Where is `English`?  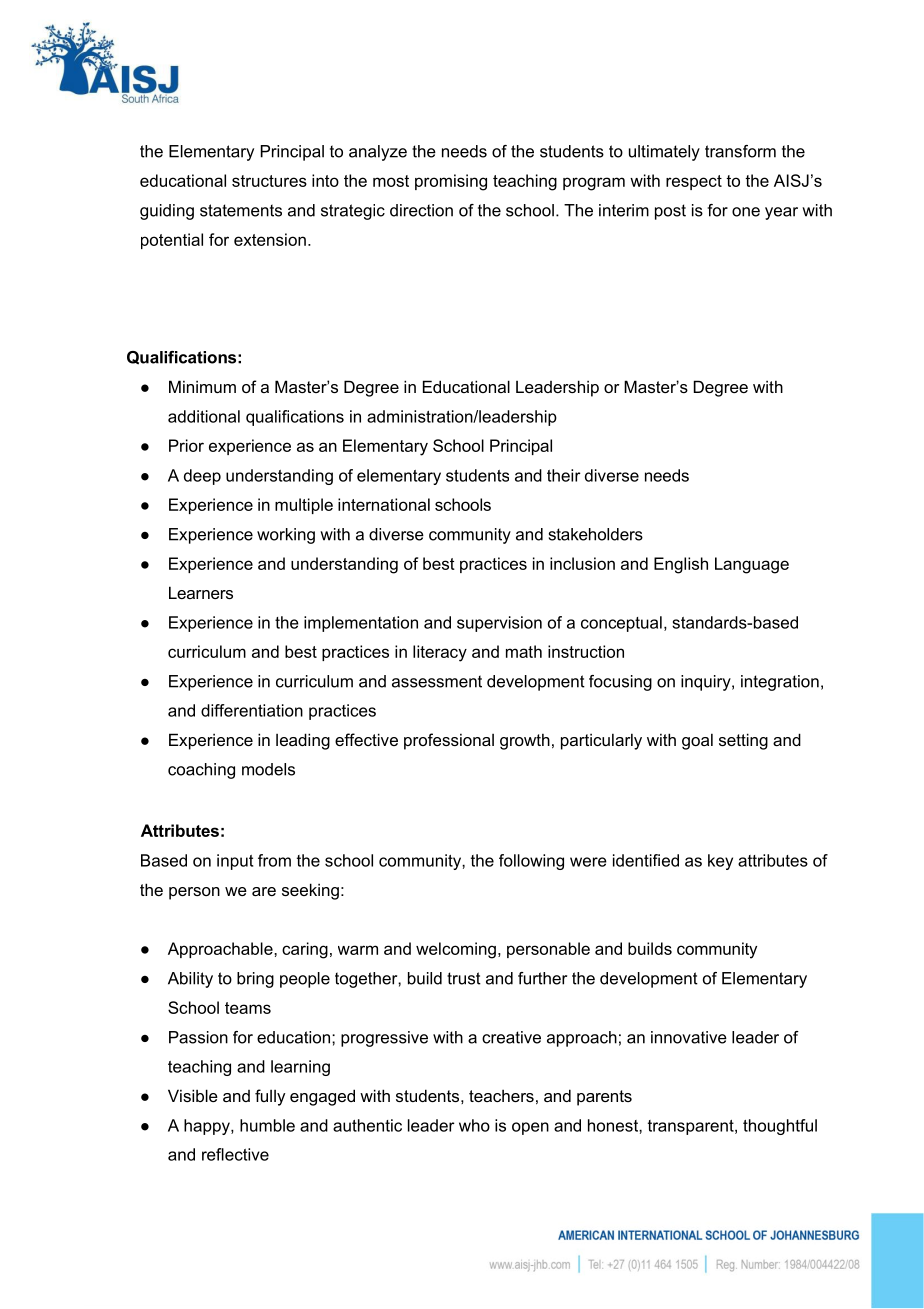 English is located at coordinates (681, 565).
